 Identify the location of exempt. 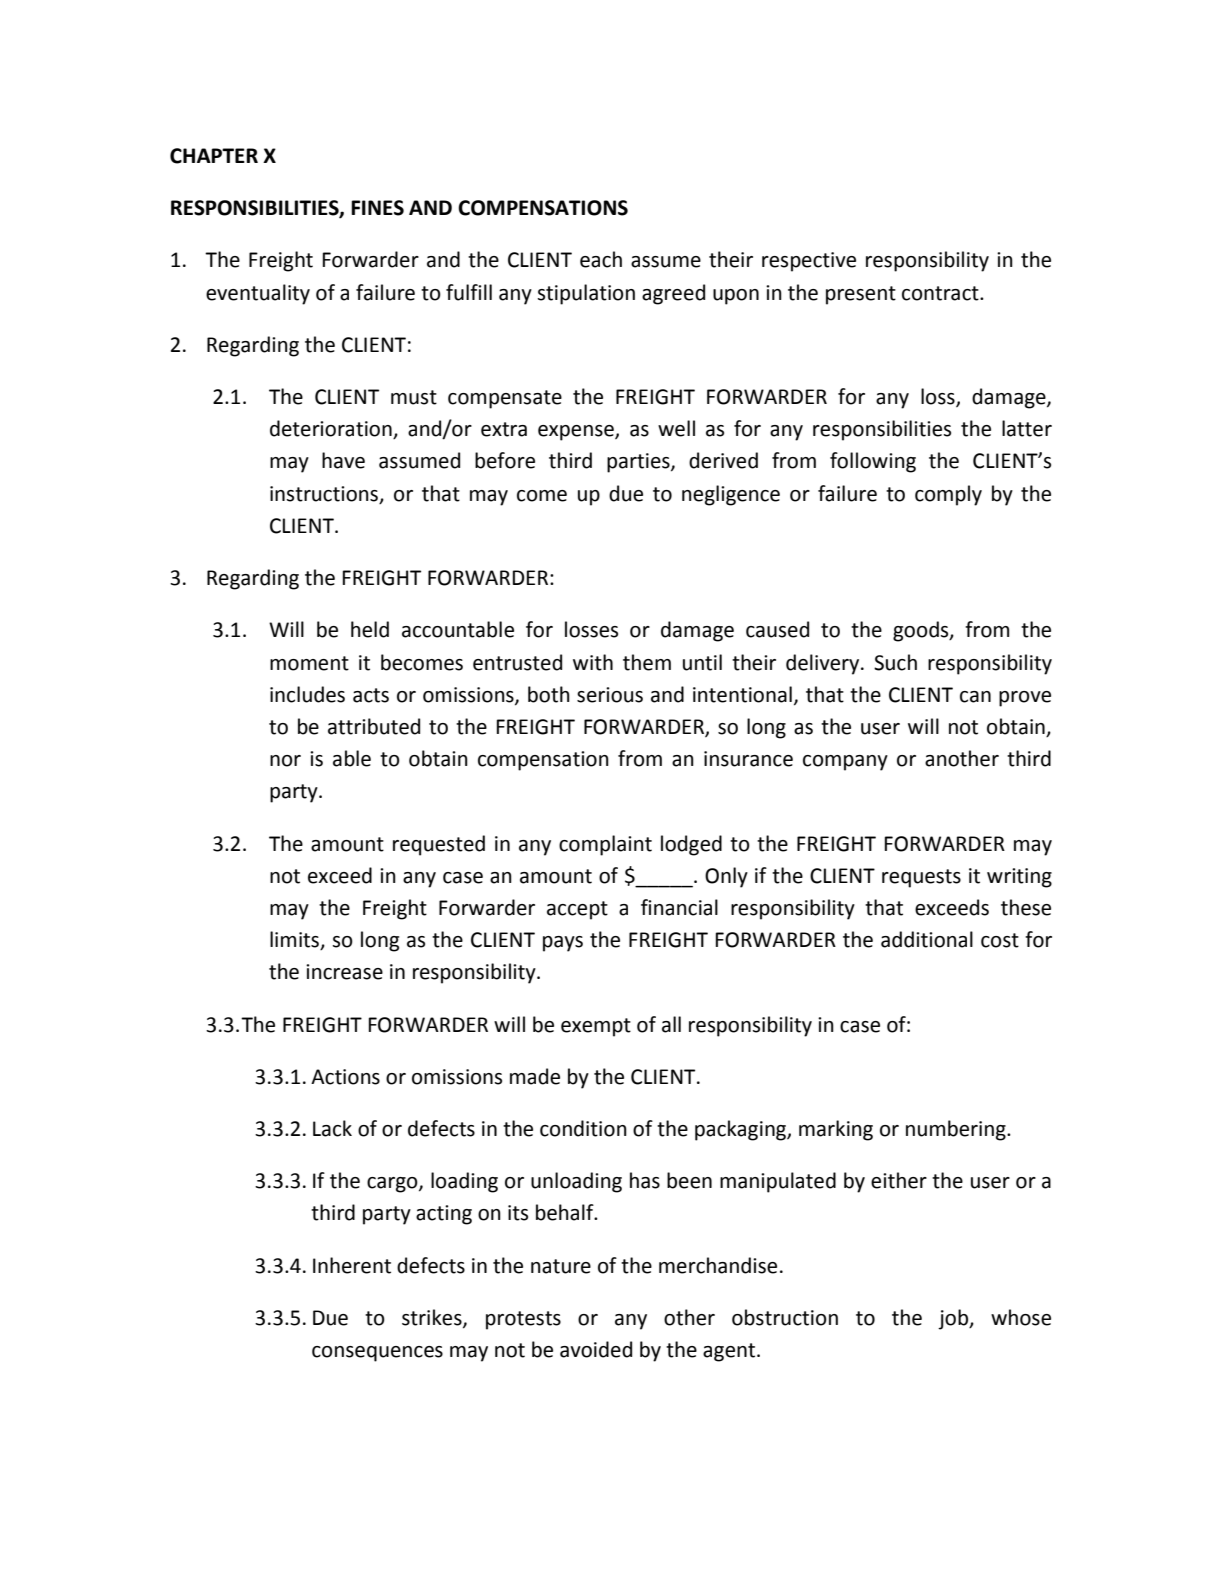
(596, 1027).
